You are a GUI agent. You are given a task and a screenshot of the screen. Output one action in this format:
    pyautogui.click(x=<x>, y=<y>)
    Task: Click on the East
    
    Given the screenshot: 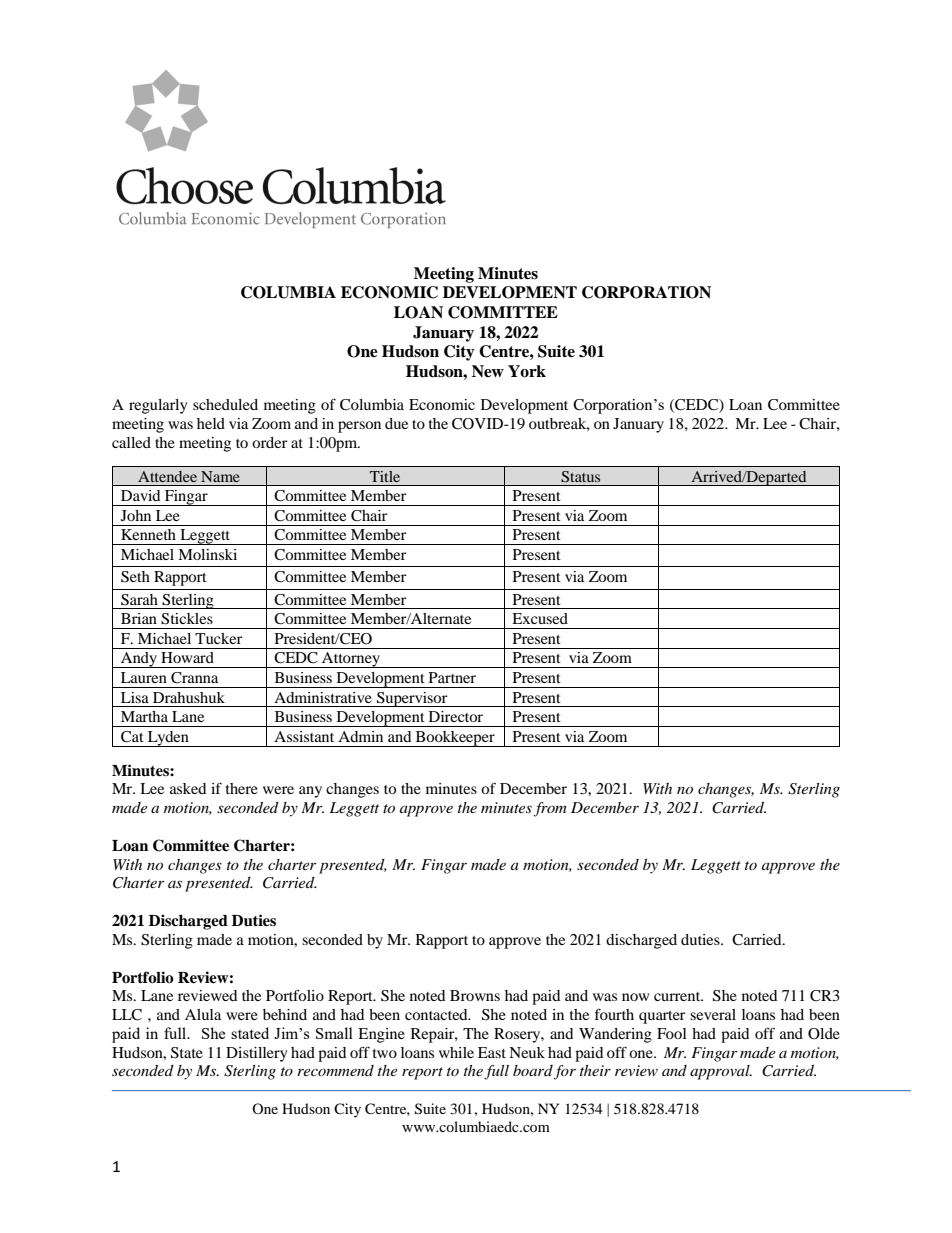 What is the action you would take?
    pyautogui.click(x=492, y=1052)
